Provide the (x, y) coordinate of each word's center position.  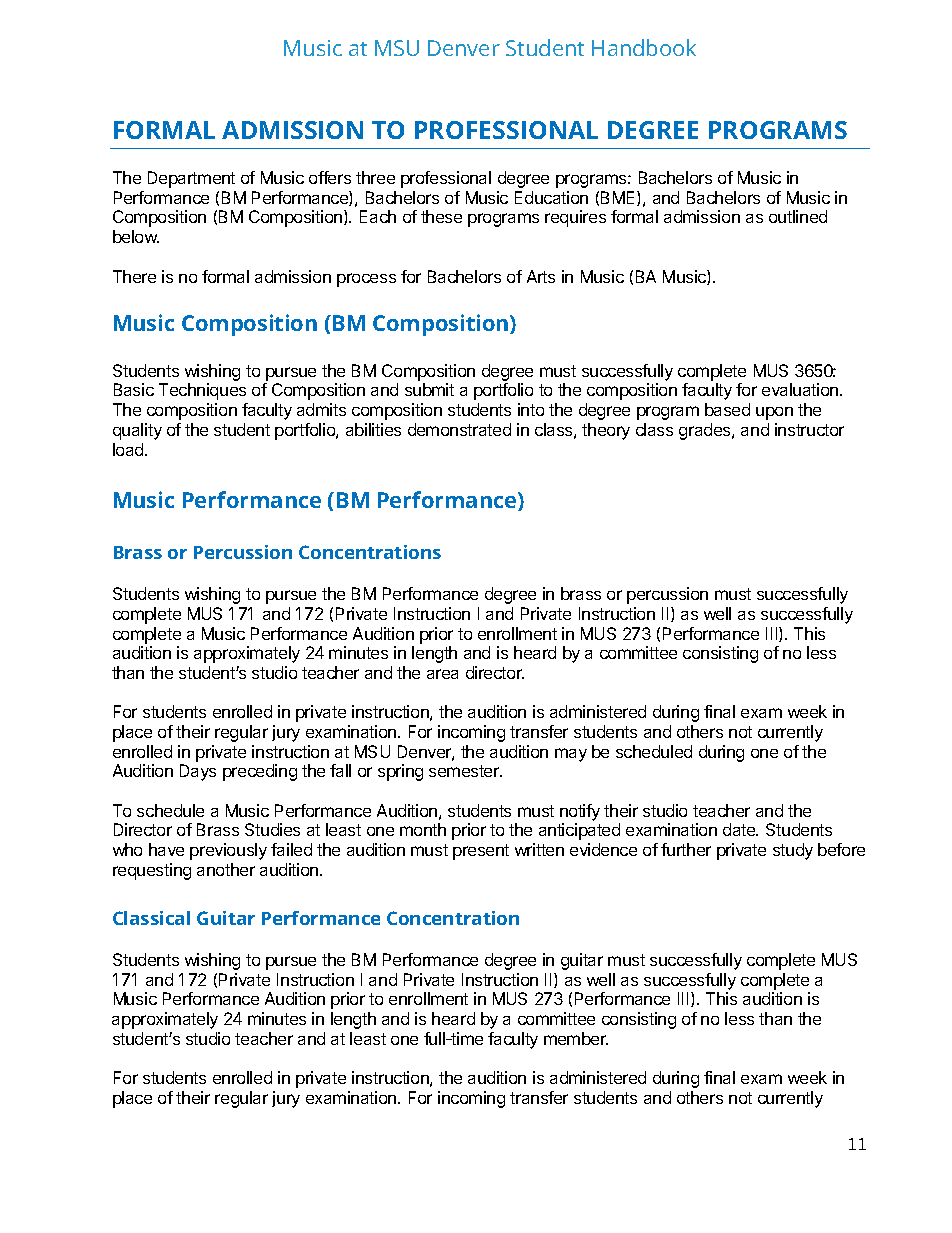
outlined (798, 216)
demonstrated (459, 429)
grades (706, 431)
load (129, 449)
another (226, 869)
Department (191, 179)
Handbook (644, 47)
